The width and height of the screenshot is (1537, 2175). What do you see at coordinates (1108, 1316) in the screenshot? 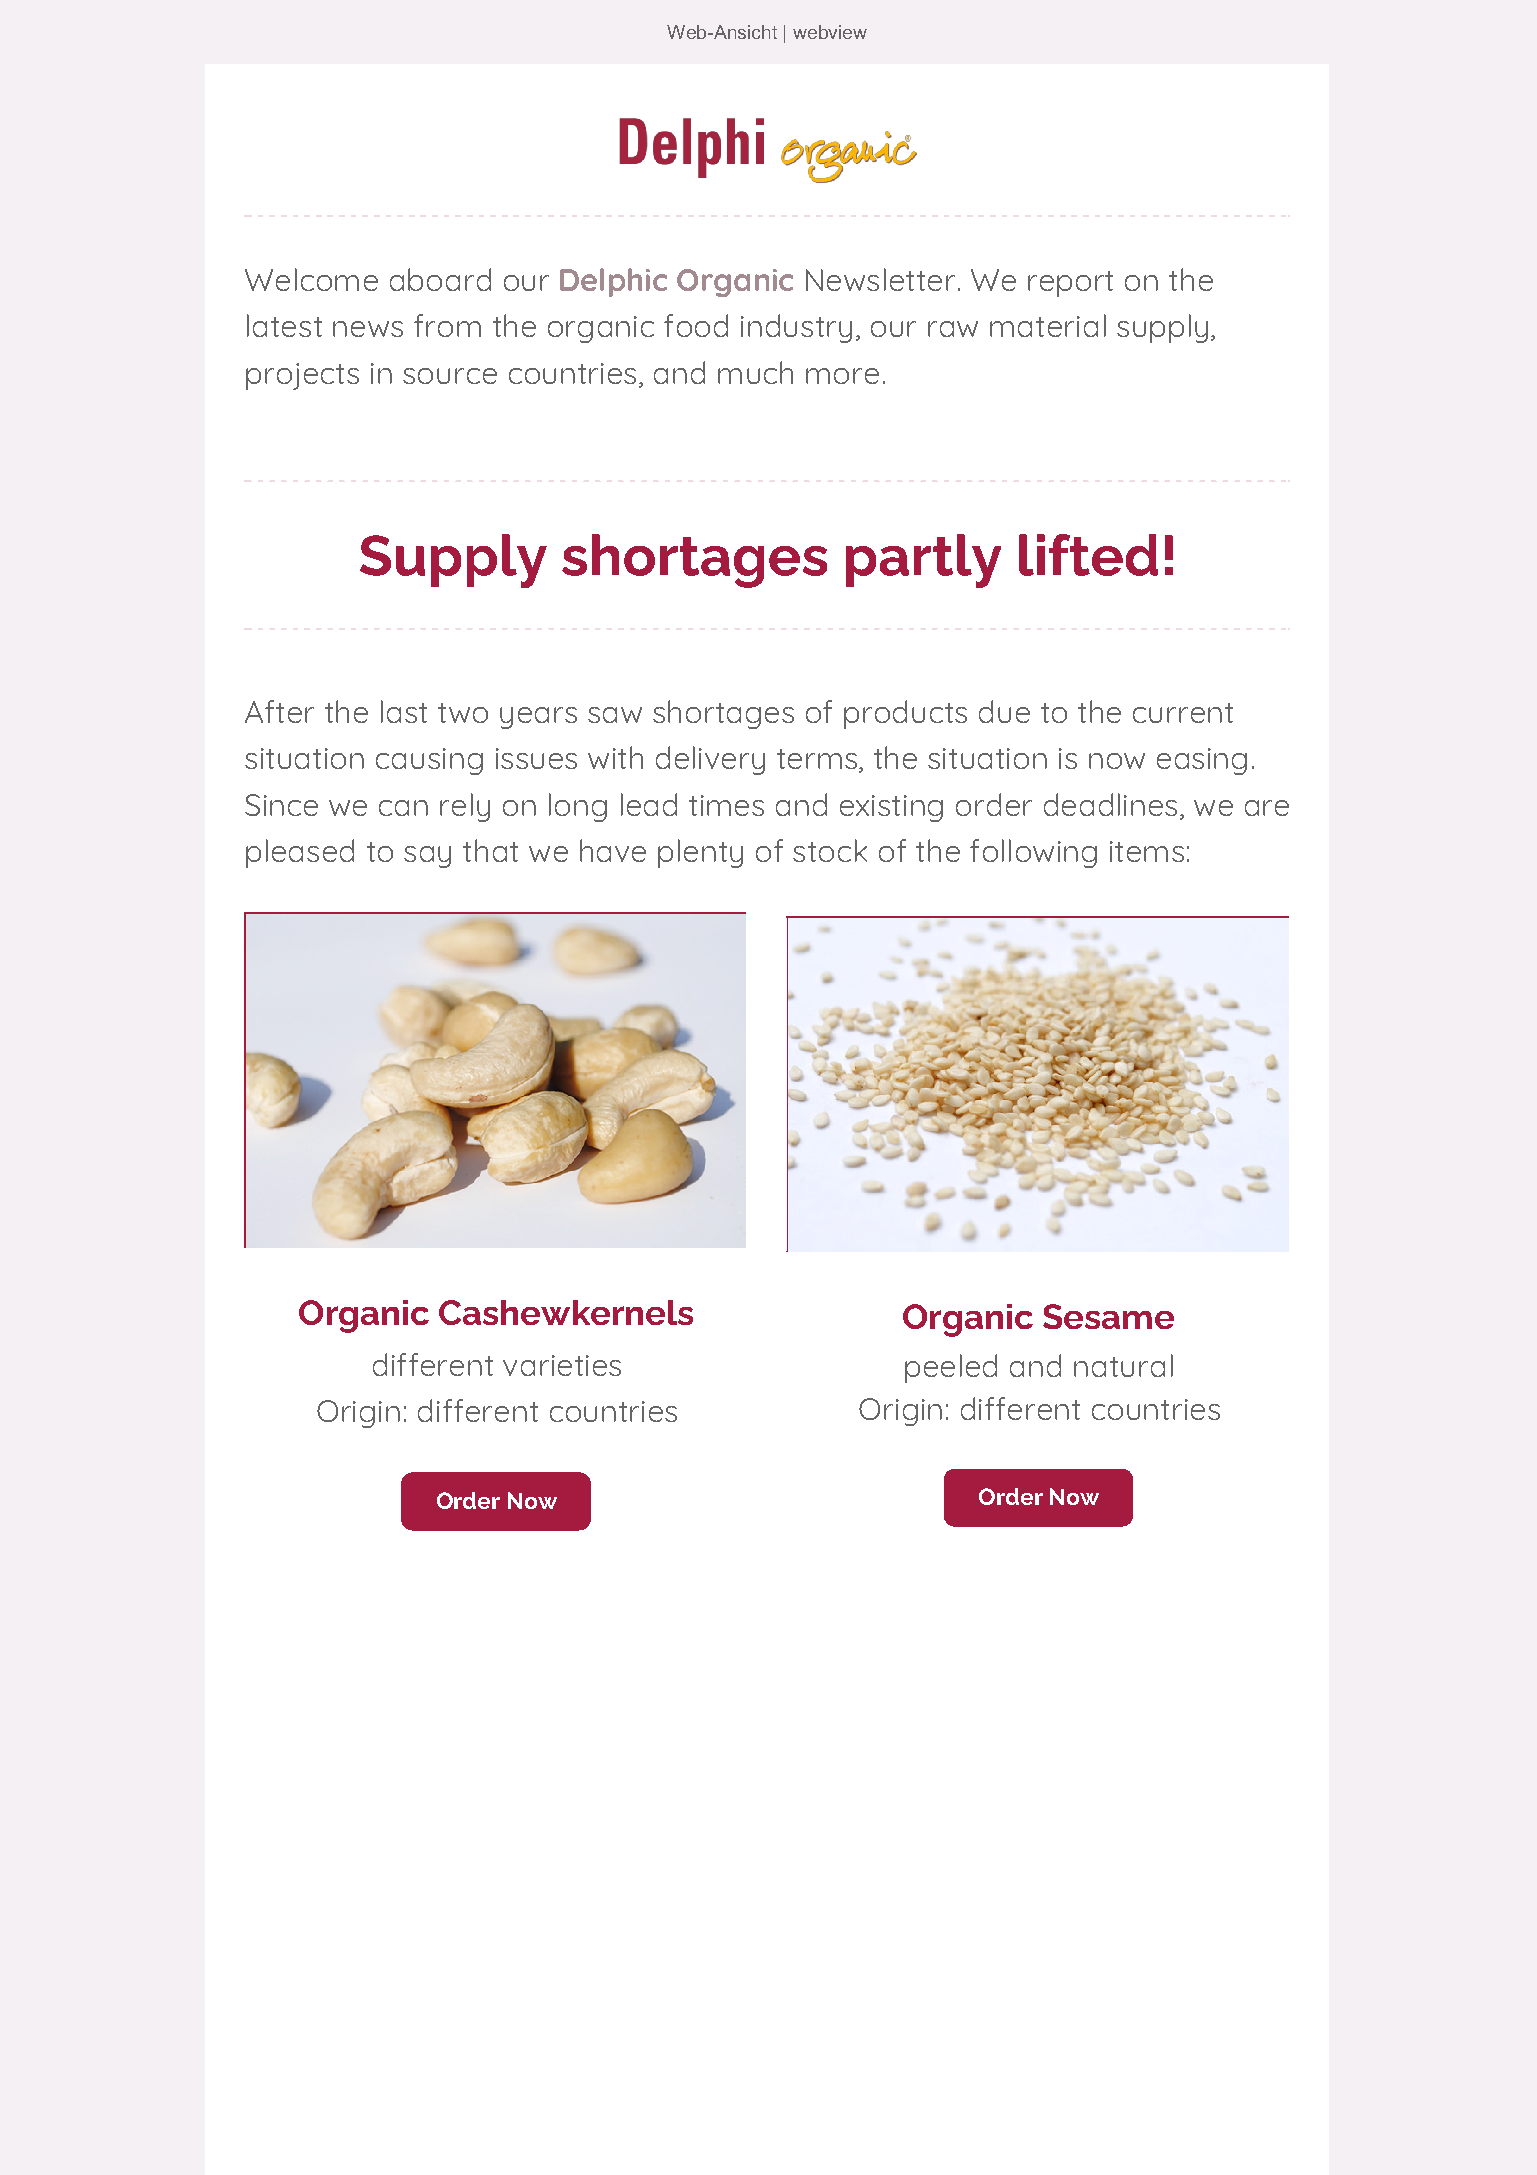
I see `Sesame` at bounding box center [1108, 1316].
